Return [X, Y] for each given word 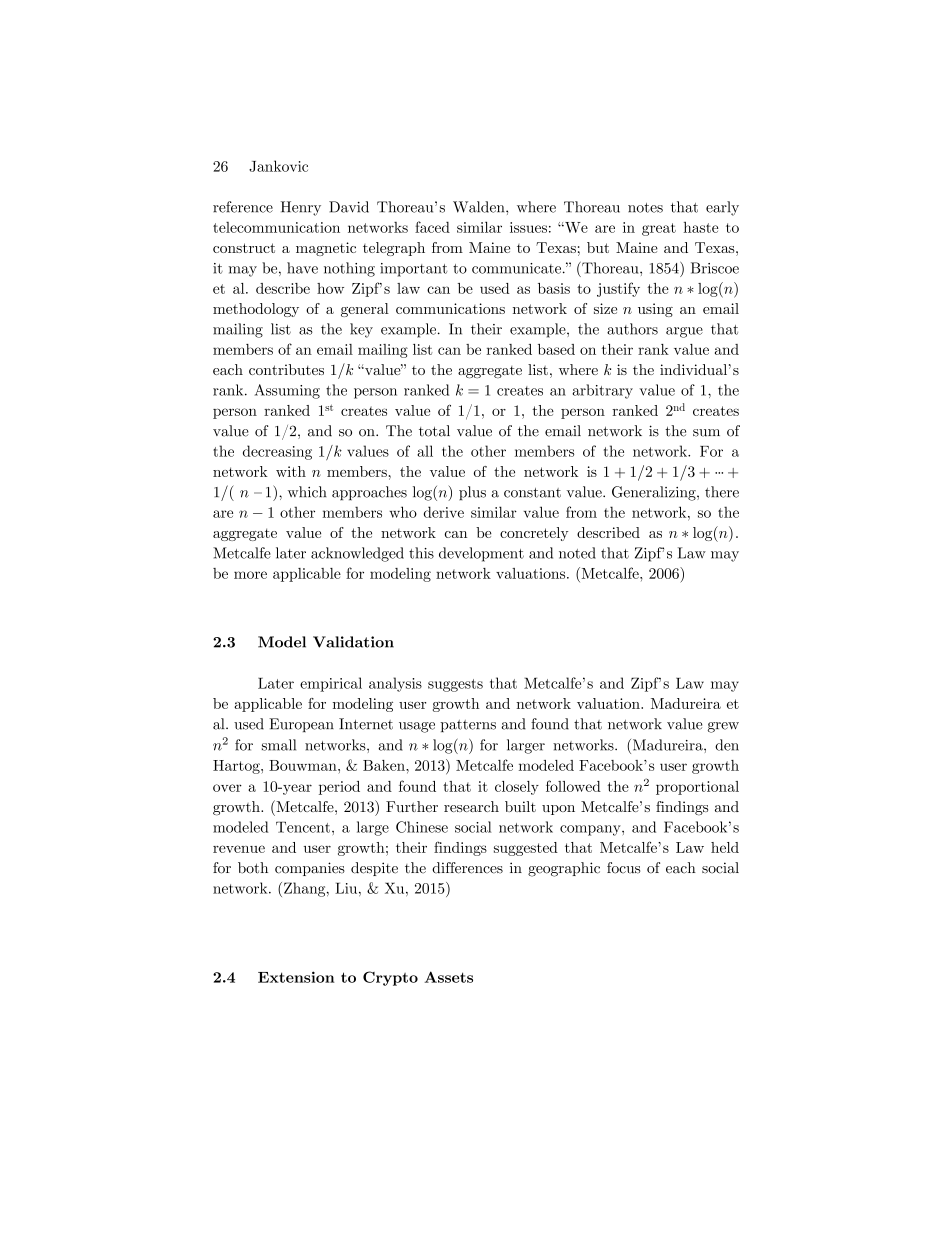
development [481, 554]
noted [577, 553]
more [250, 575]
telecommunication [276, 227]
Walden [480, 207]
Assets [448, 977]
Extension [296, 977]
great [659, 229]
